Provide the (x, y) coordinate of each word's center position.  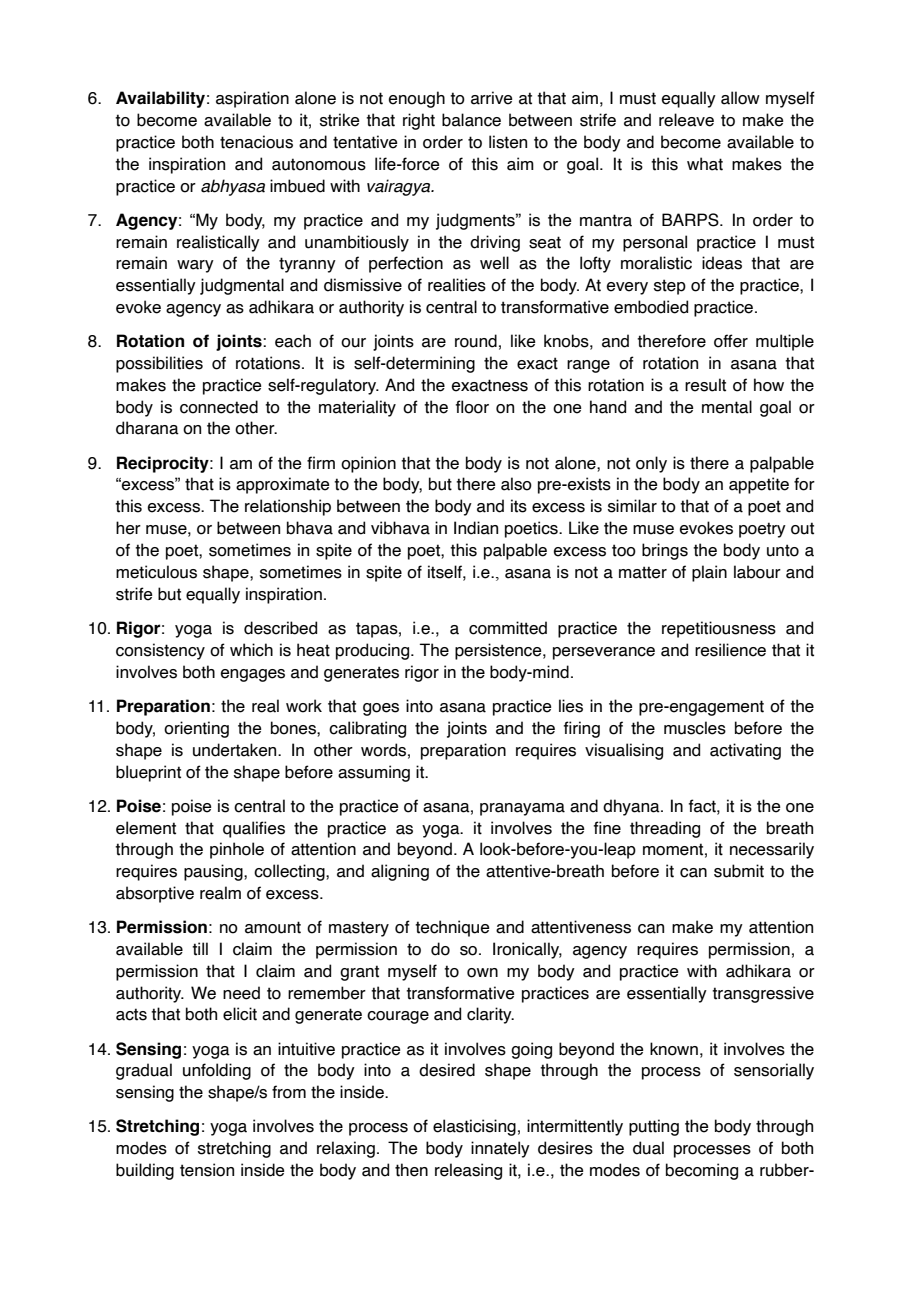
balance (471, 120)
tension (207, 1170)
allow (740, 98)
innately (500, 1149)
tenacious (256, 142)
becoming (702, 1171)
